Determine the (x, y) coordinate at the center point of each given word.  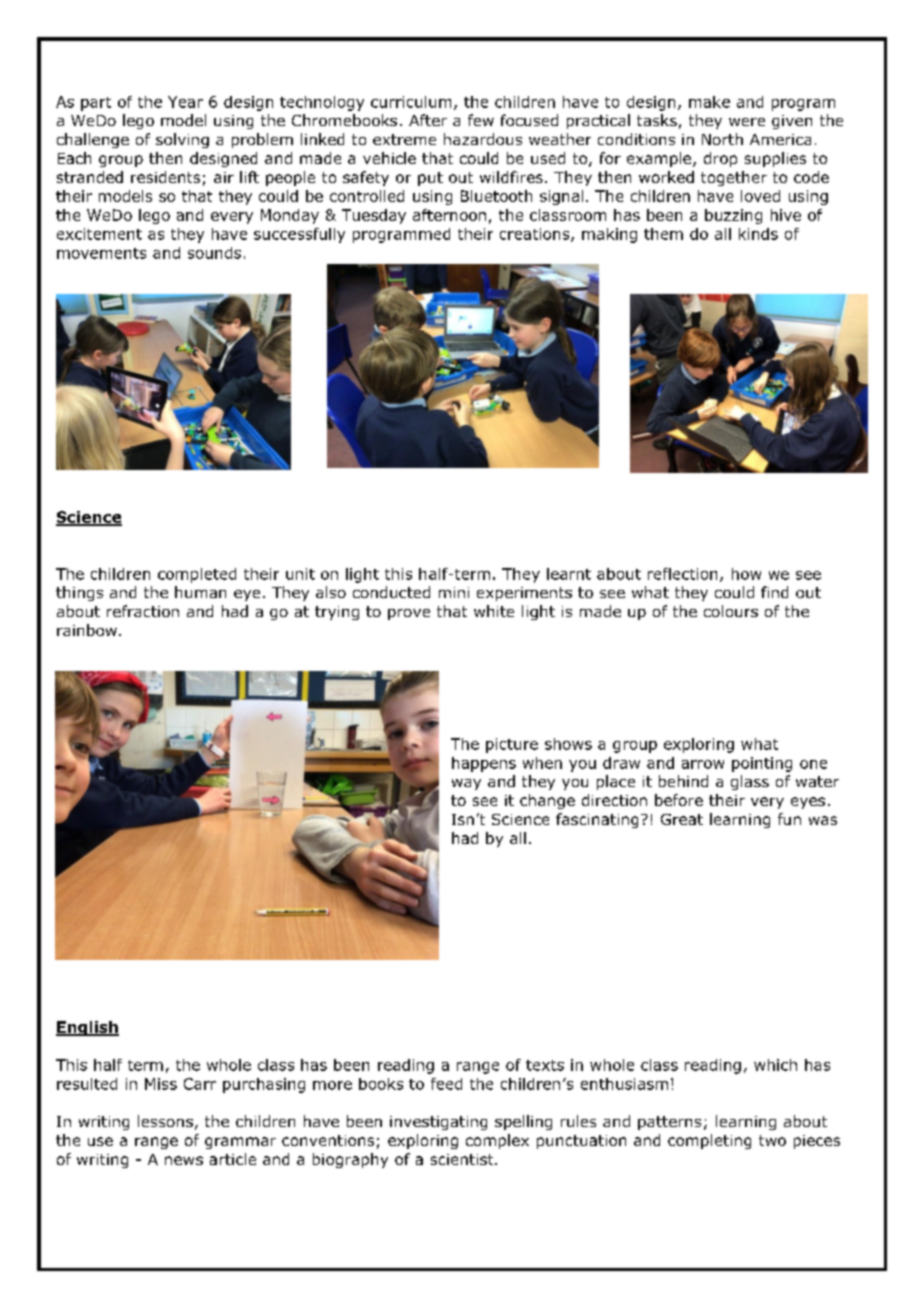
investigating (438, 1123)
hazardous (483, 139)
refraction (143, 611)
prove (409, 614)
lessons (165, 1121)
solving (182, 140)
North (722, 139)
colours (731, 611)
